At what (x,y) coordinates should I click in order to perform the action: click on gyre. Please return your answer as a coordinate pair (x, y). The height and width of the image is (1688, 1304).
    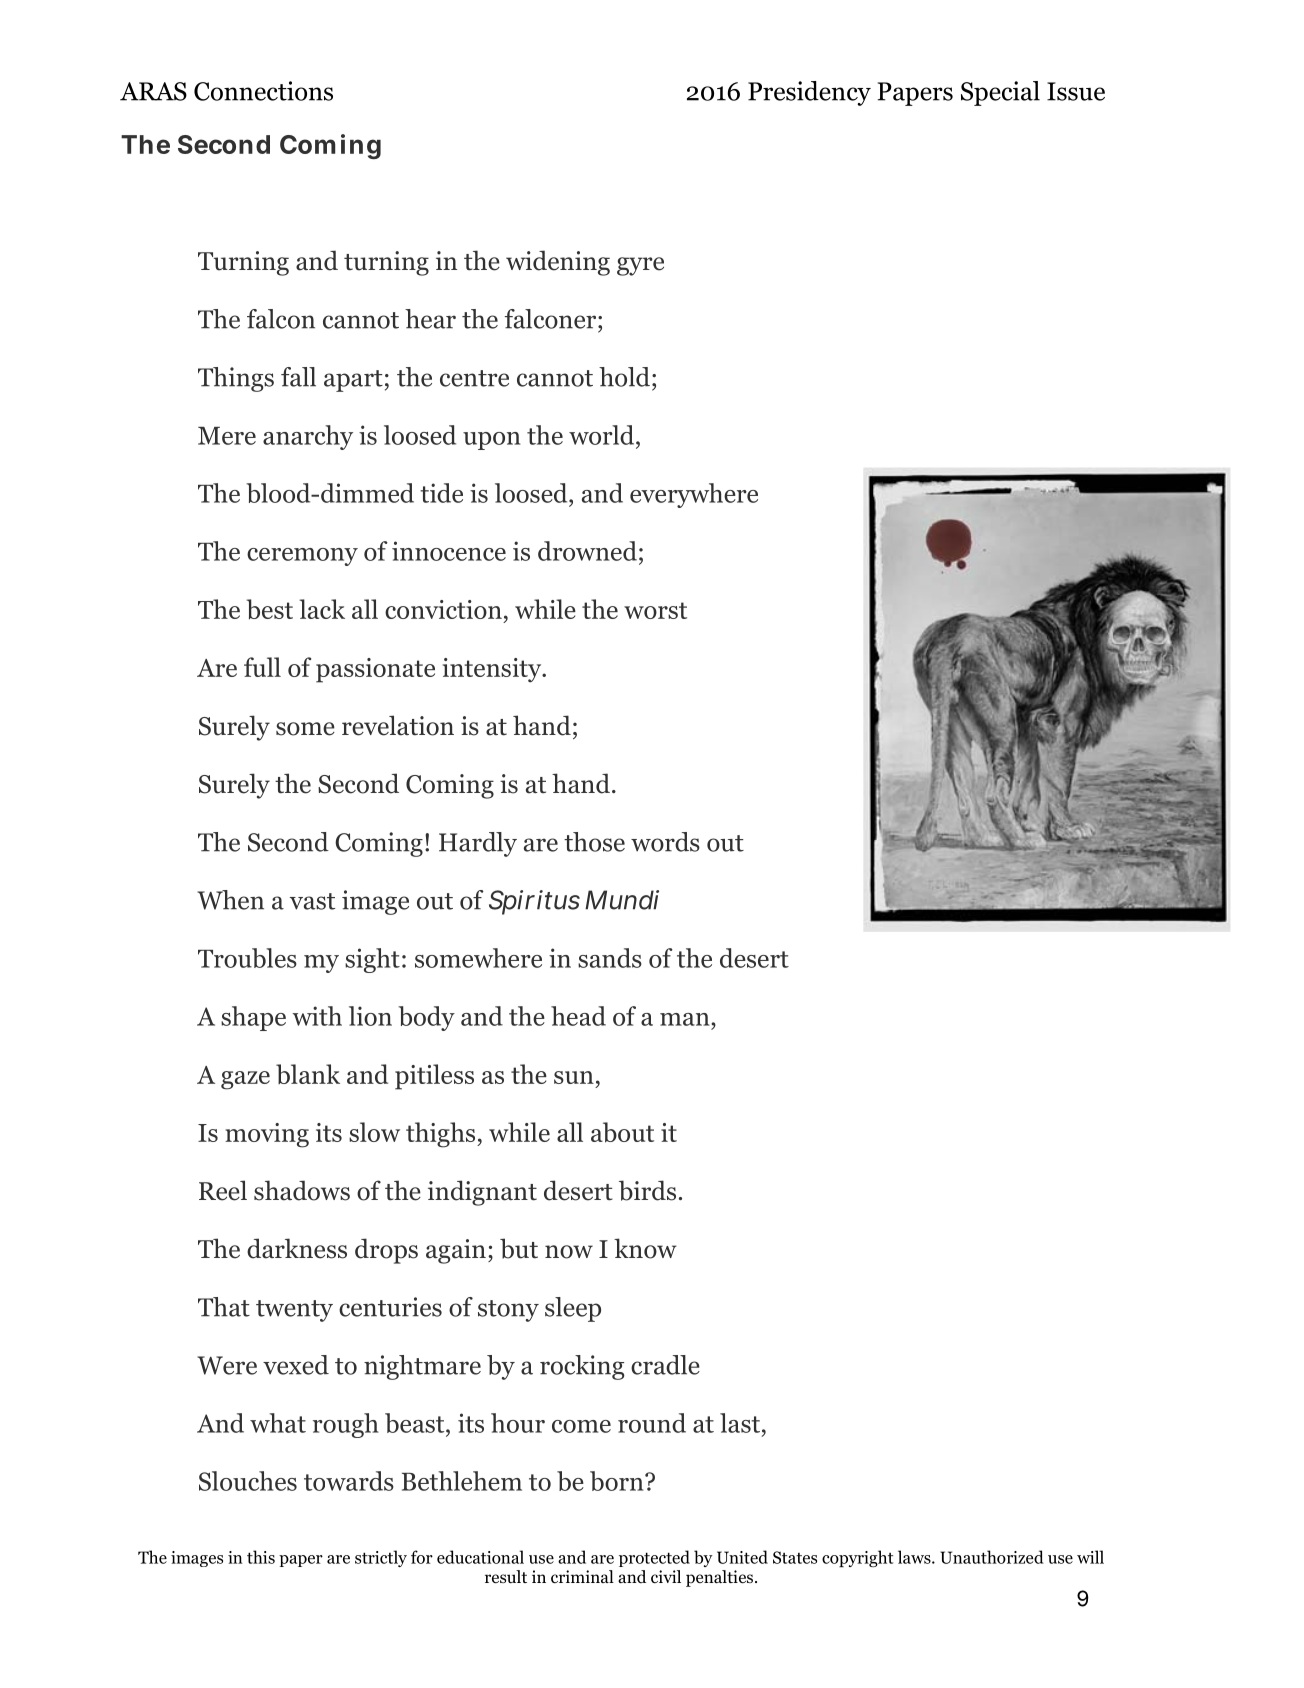
    Looking at the image, I should click on (640, 266).
